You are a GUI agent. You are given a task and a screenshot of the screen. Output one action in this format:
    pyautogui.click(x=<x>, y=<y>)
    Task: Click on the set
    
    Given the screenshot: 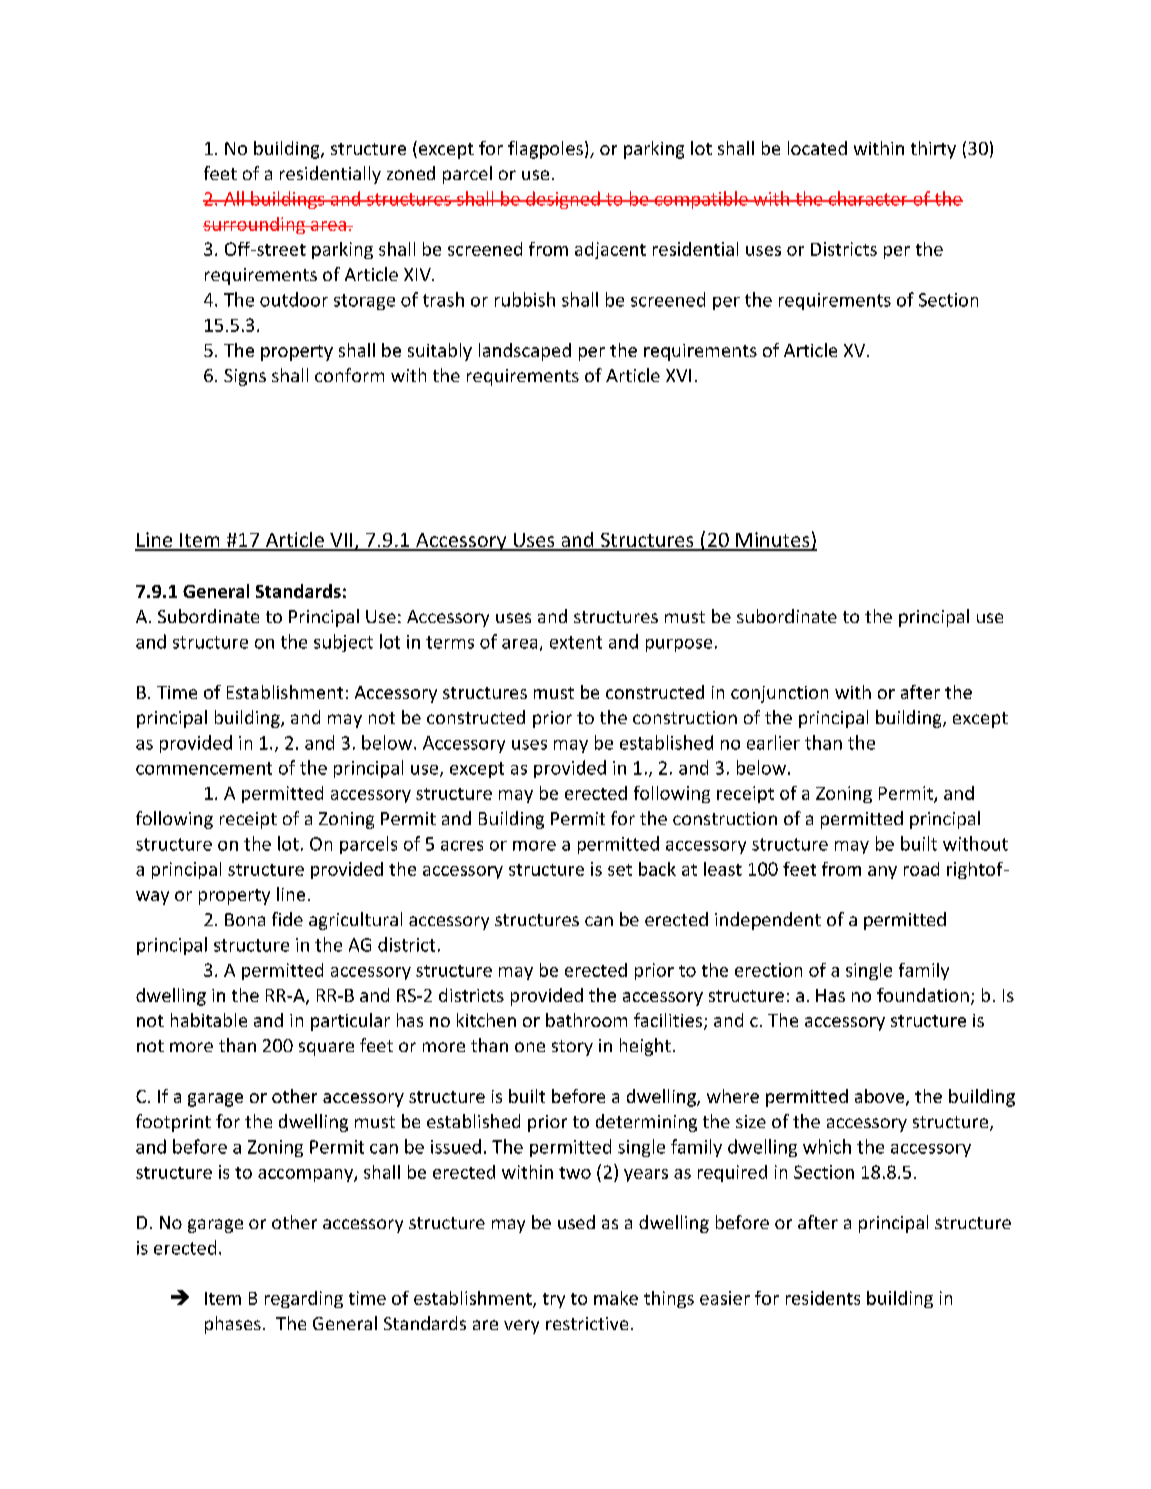 What is the action you would take?
    pyautogui.click(x=620, y=870)
